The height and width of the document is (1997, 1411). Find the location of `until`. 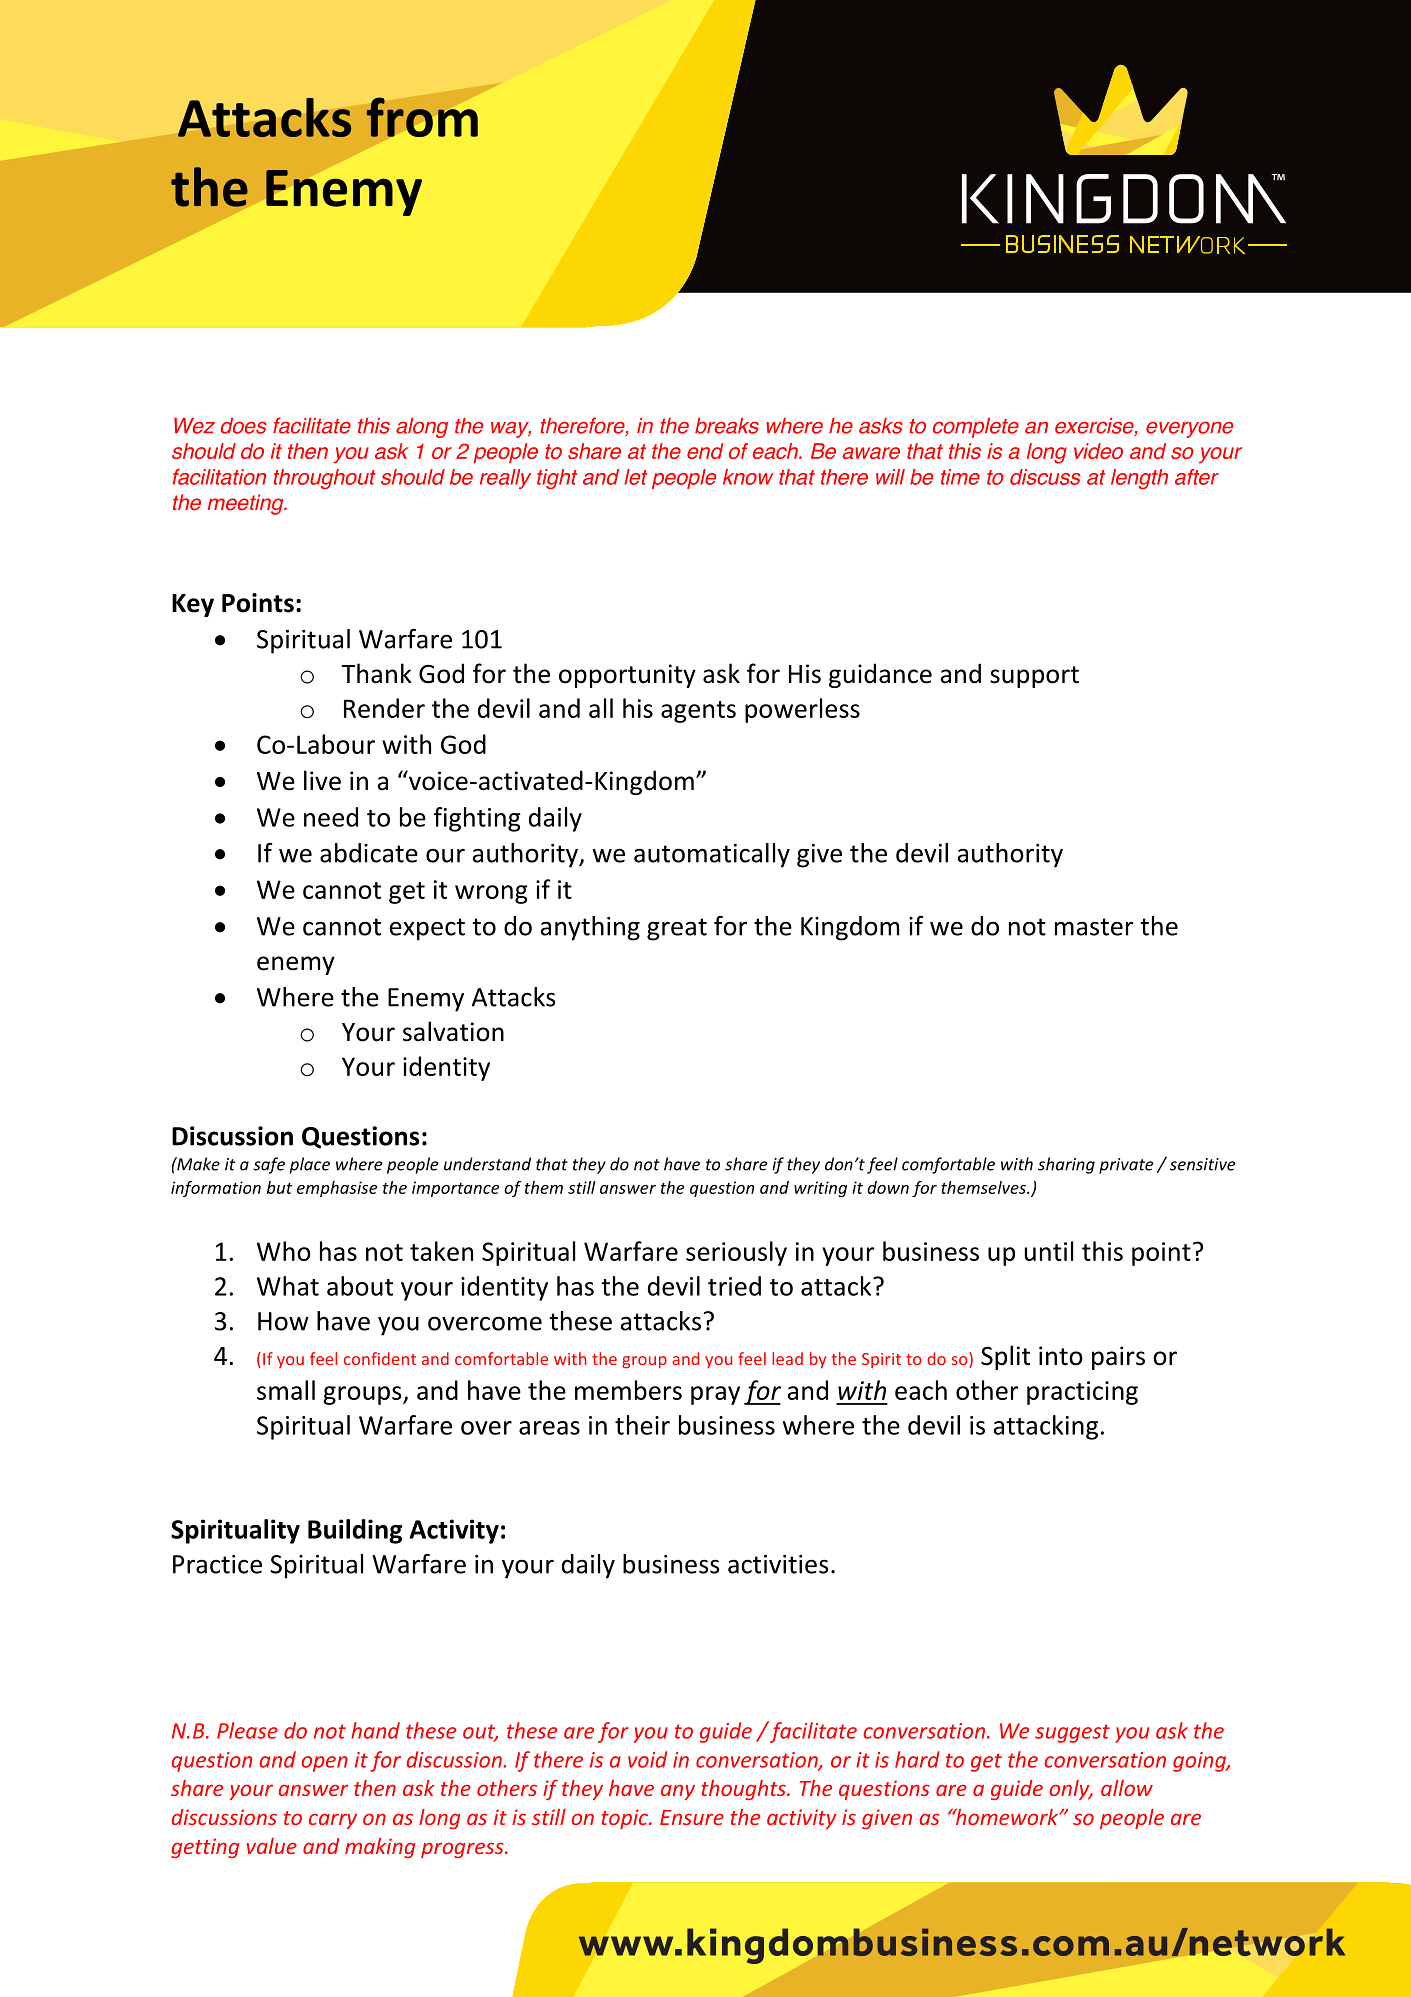

until is located at coordinates (1049, 1251).
